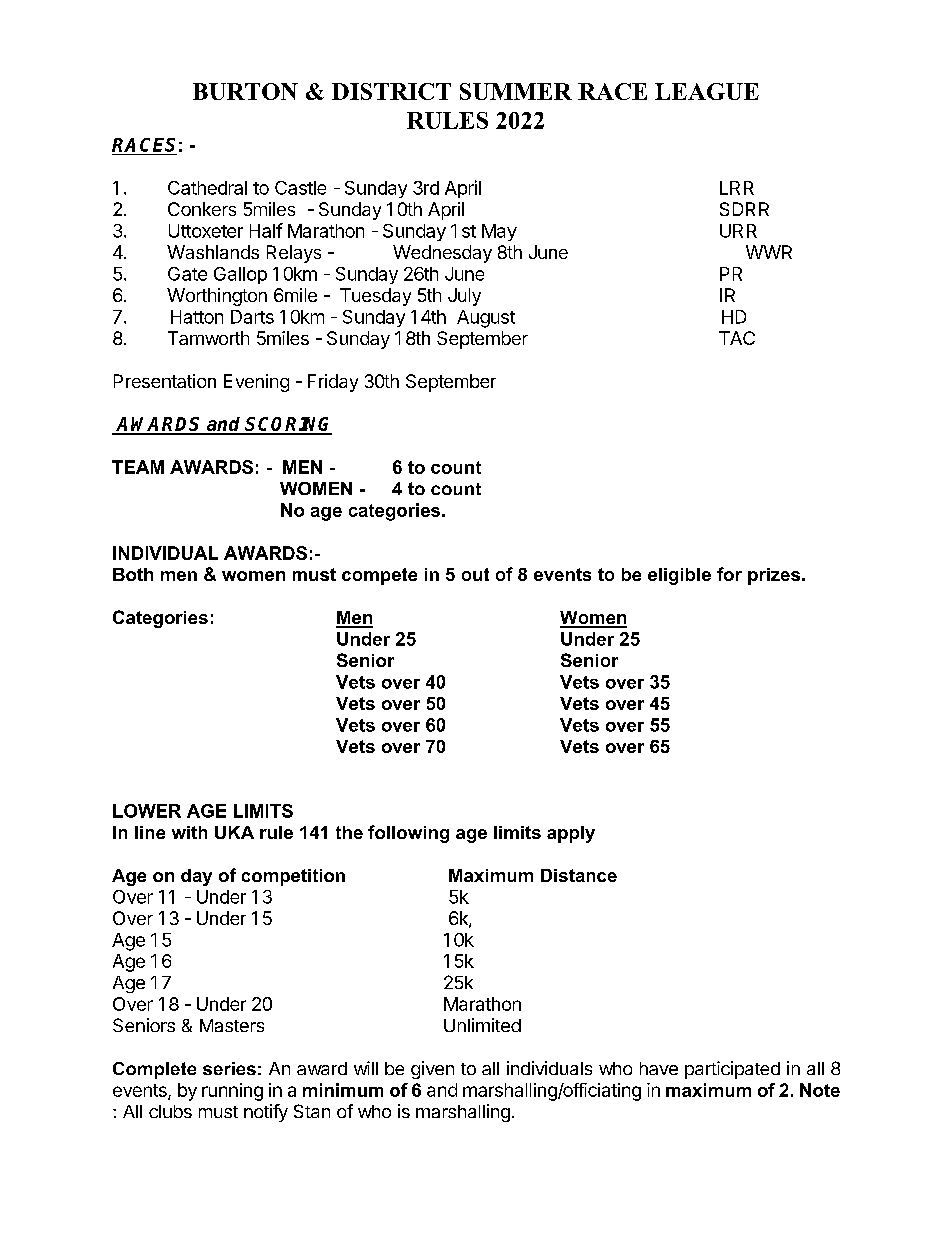  What do you see at coordinates (732, 1070) in the screenshot?
I see `participated` at bounding box center [732, 1070].
